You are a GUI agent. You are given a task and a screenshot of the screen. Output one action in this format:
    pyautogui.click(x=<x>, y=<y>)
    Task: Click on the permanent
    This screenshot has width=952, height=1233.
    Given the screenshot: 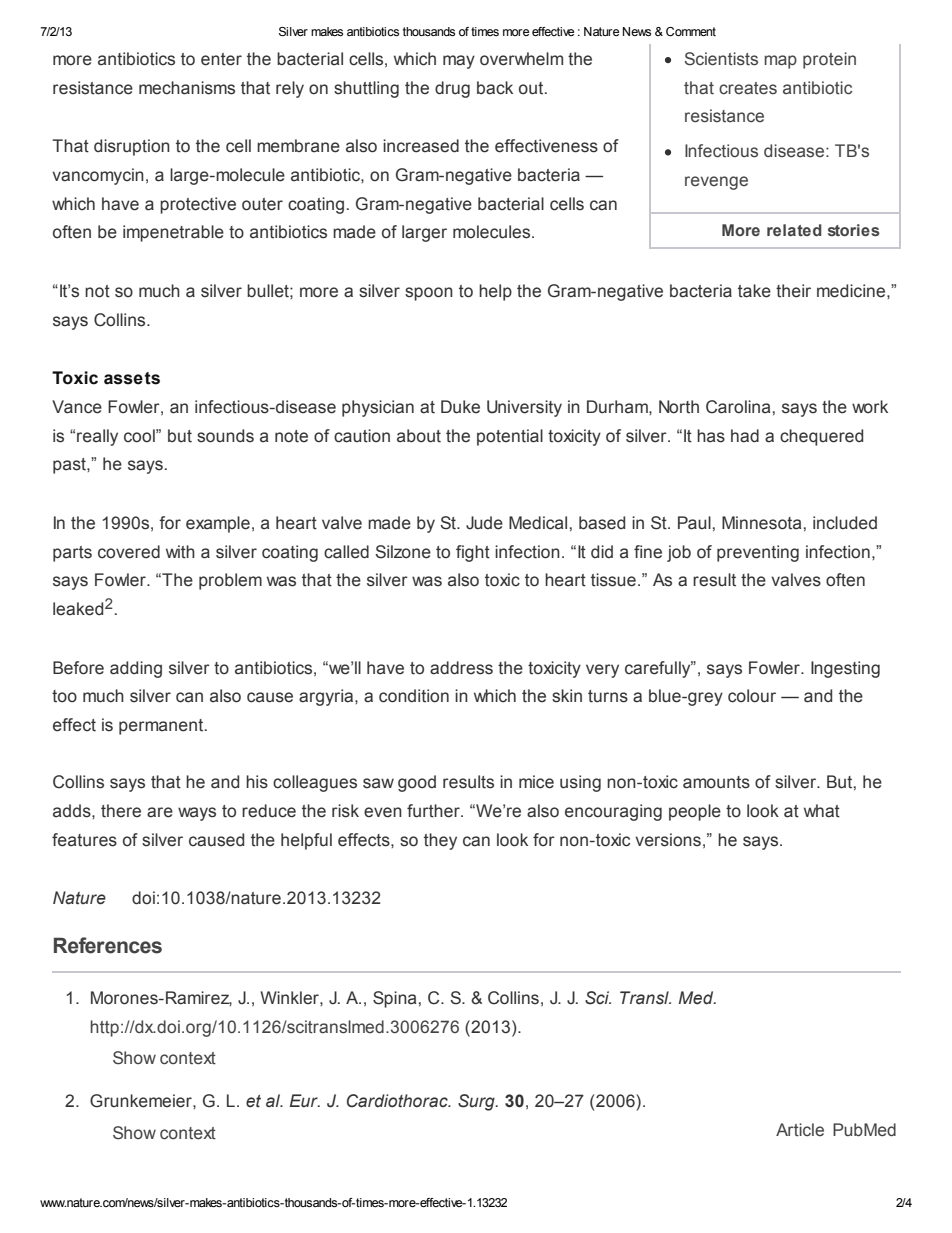 What is the action you would take?
    pyautogui.click(x=162, y=727)
